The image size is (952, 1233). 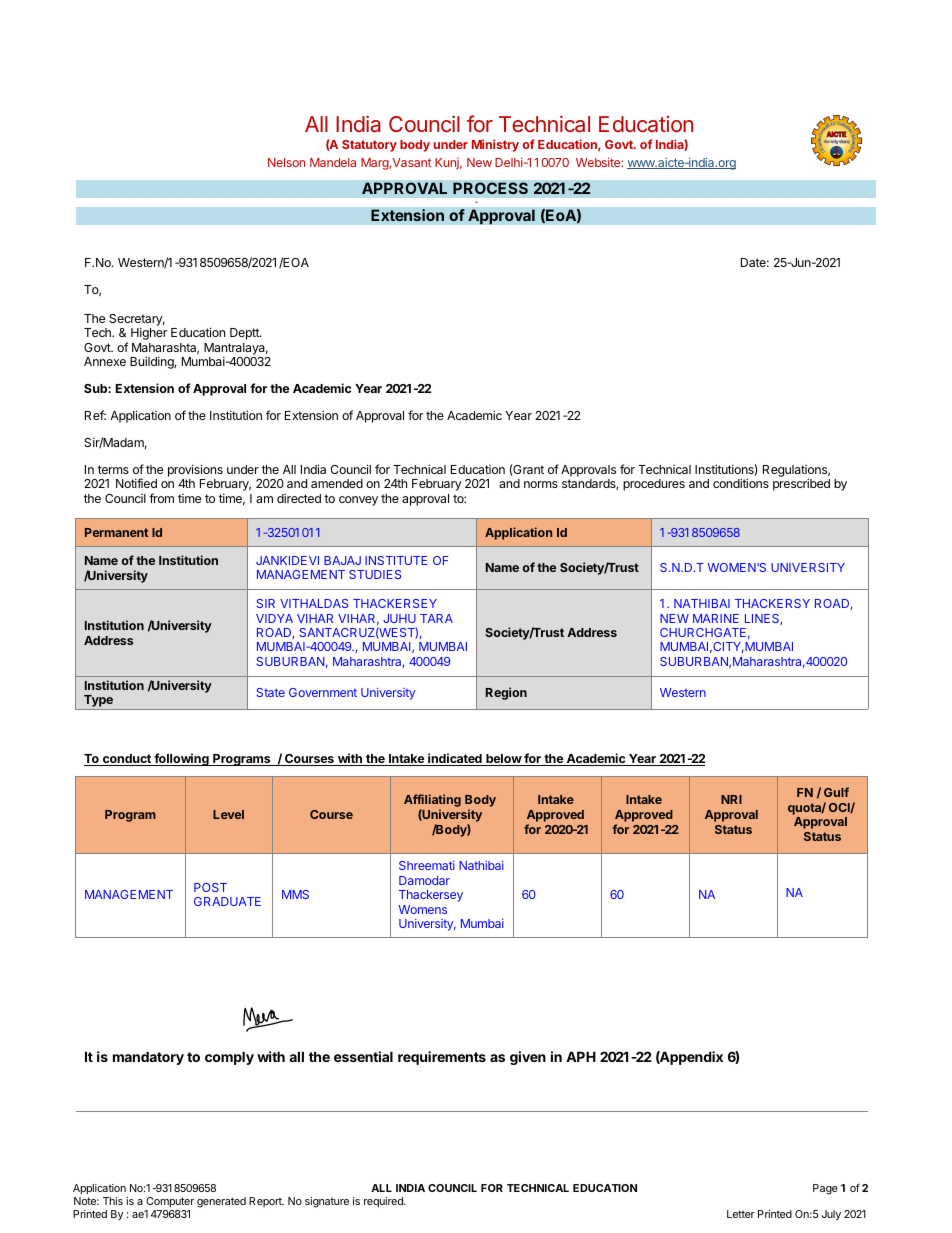 I want to click on Gulf, so click(x=836, y=792).
